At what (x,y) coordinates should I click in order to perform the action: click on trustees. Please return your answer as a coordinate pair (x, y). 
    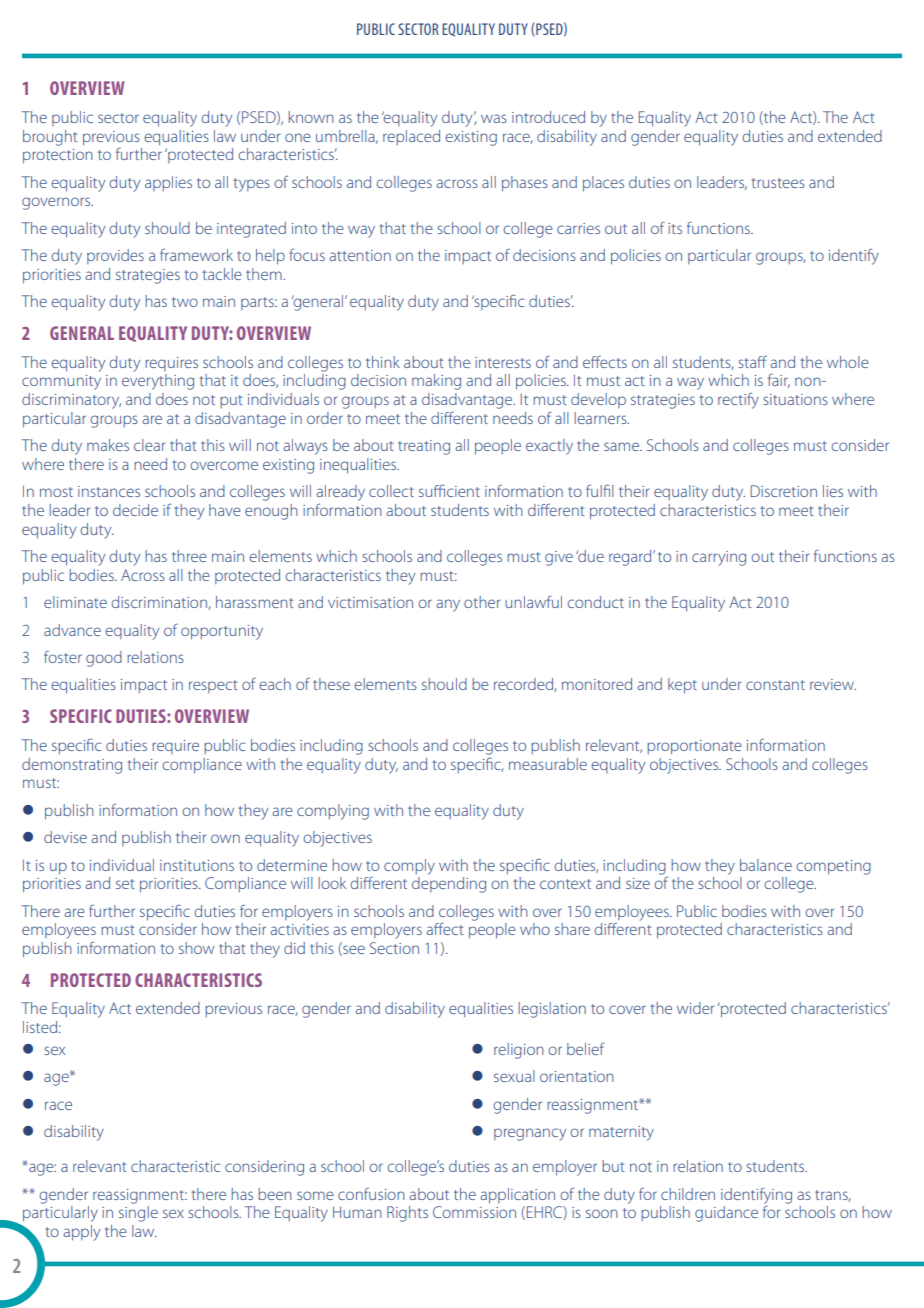
    Looking at the image, I should click on (778, 183).
